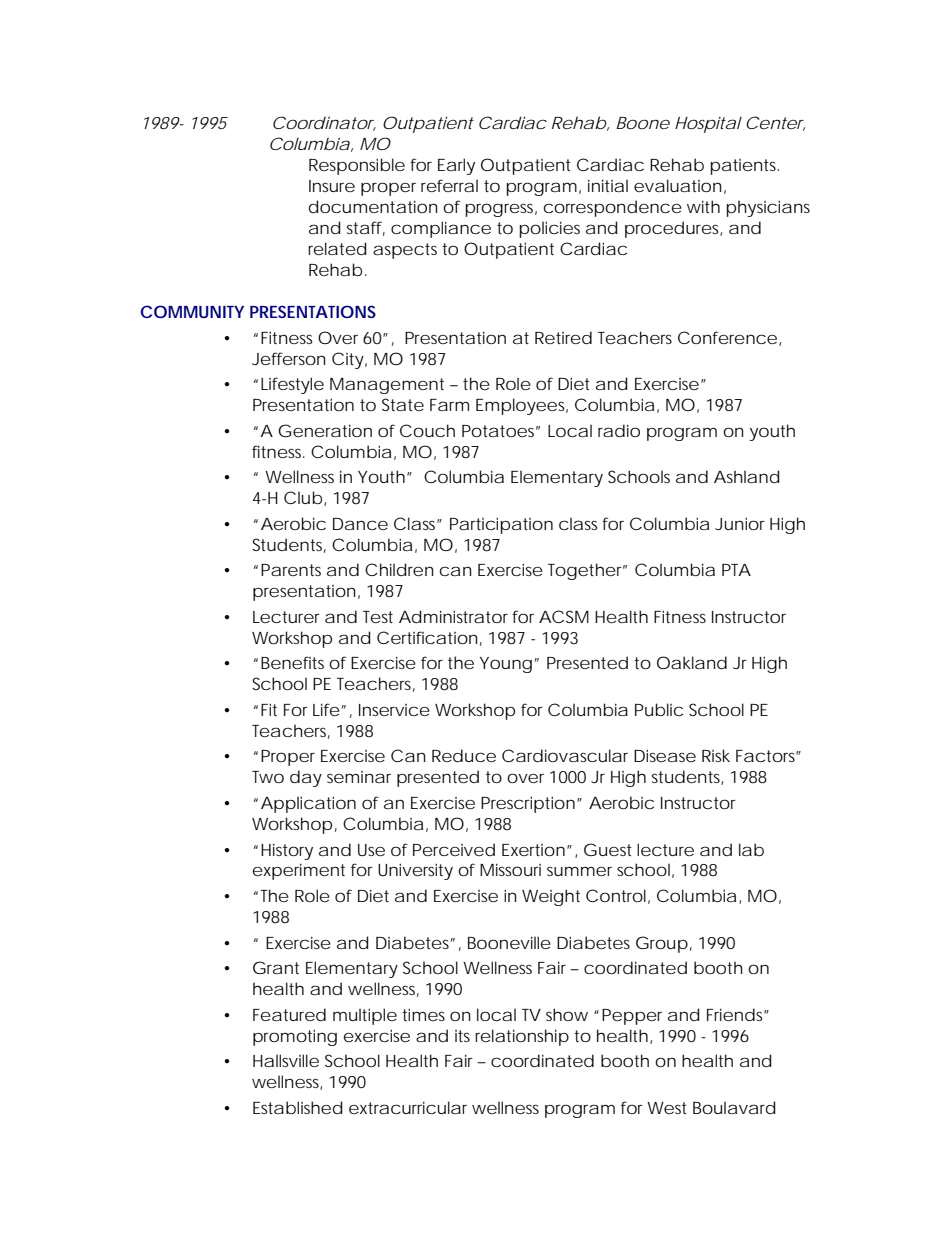 The width and height of the image is (952, 1233). I want to click on Oakland, so click(692, 662).
